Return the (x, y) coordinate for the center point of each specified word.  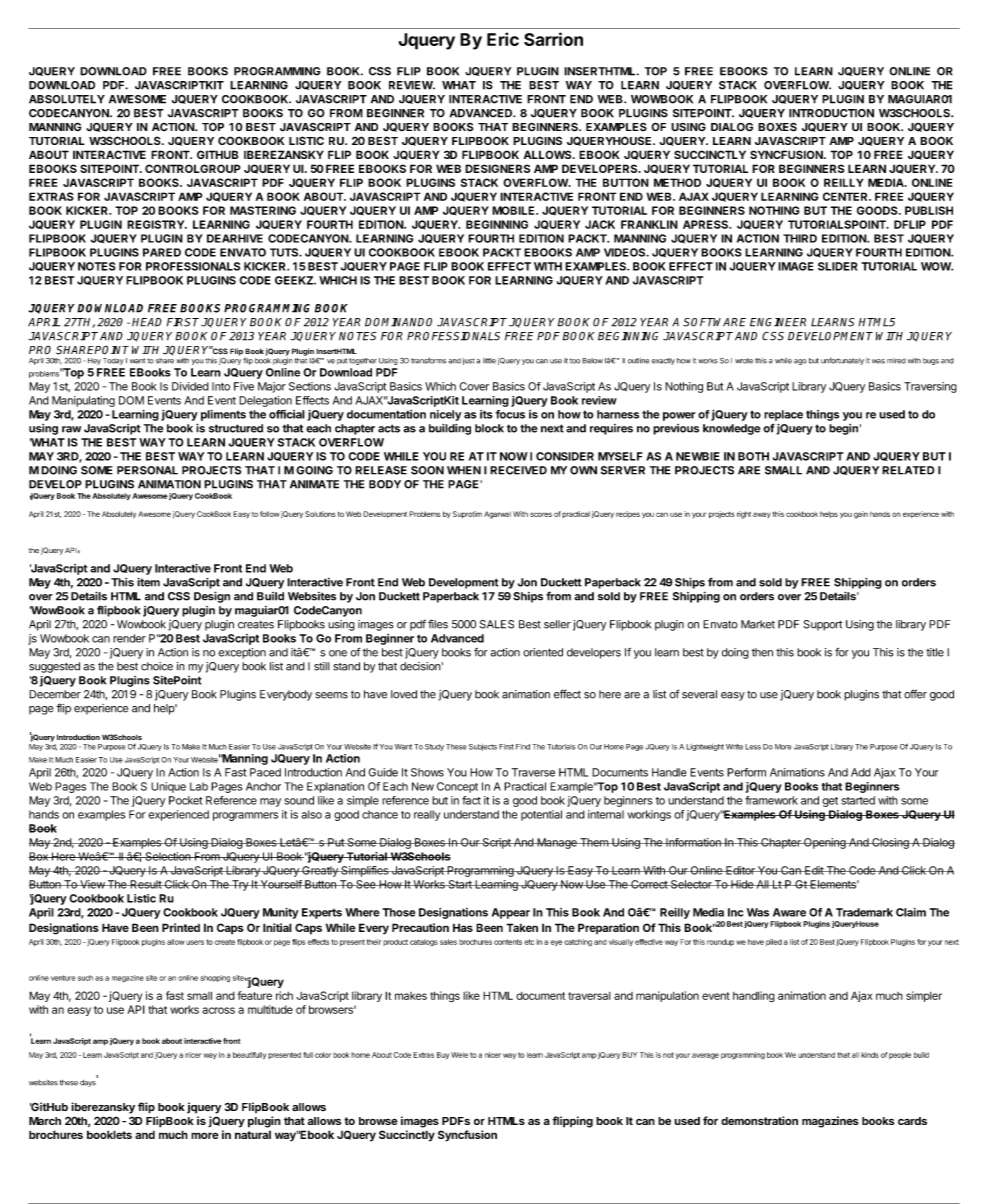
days (89, 1082)
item (148, 582)
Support (822, 625)
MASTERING (263, 210)
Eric (503, 39)
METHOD (677, 182)
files (438, 624)
